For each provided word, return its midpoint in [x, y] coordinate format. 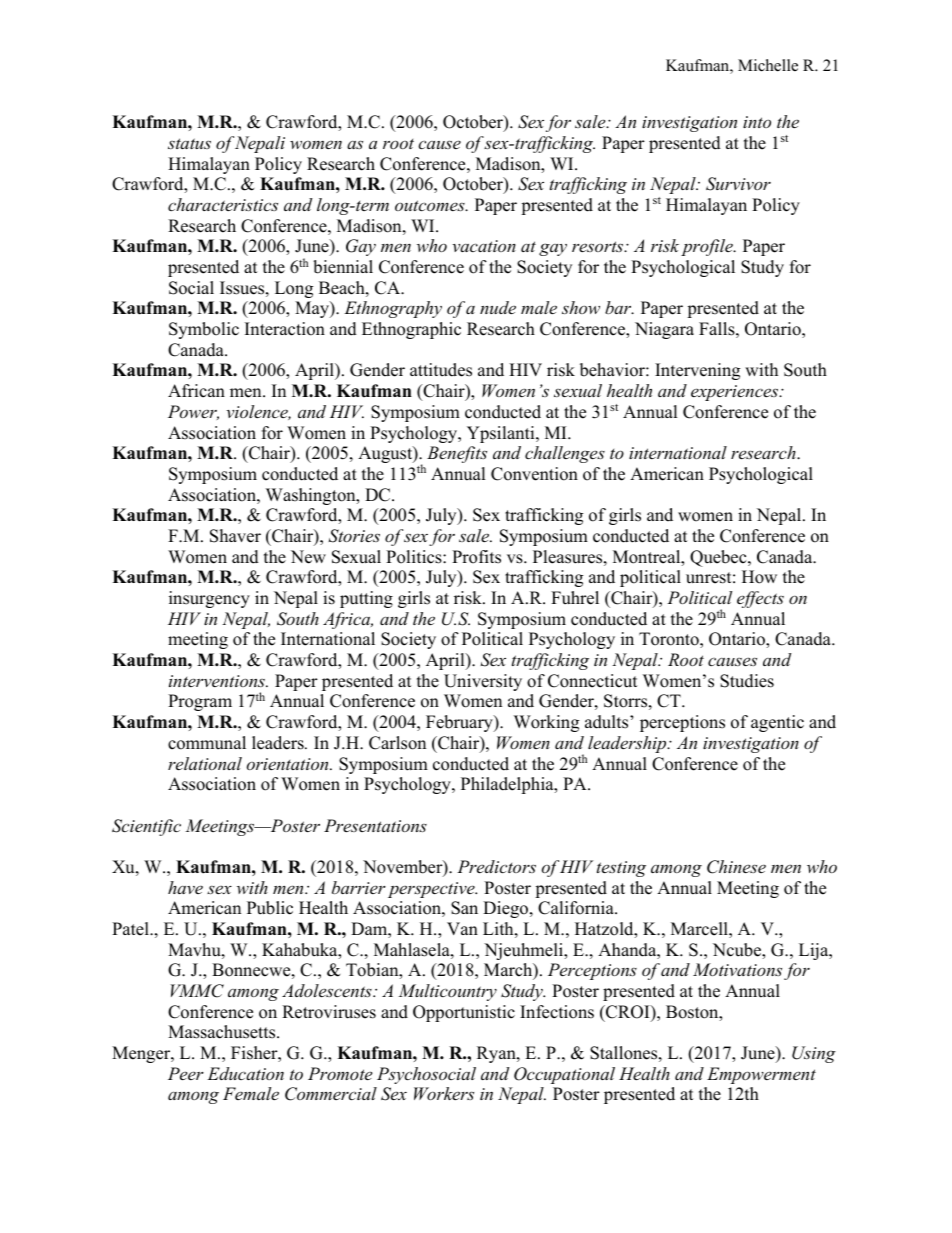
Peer [186, 1073]
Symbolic [204, 330]
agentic [777, 723]
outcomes [431, 205]
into [757, 122]
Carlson [397, 743]
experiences [736, 393]
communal [207, 743]
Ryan [497, 1054]
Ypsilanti [502, 434]
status [189, 143]
